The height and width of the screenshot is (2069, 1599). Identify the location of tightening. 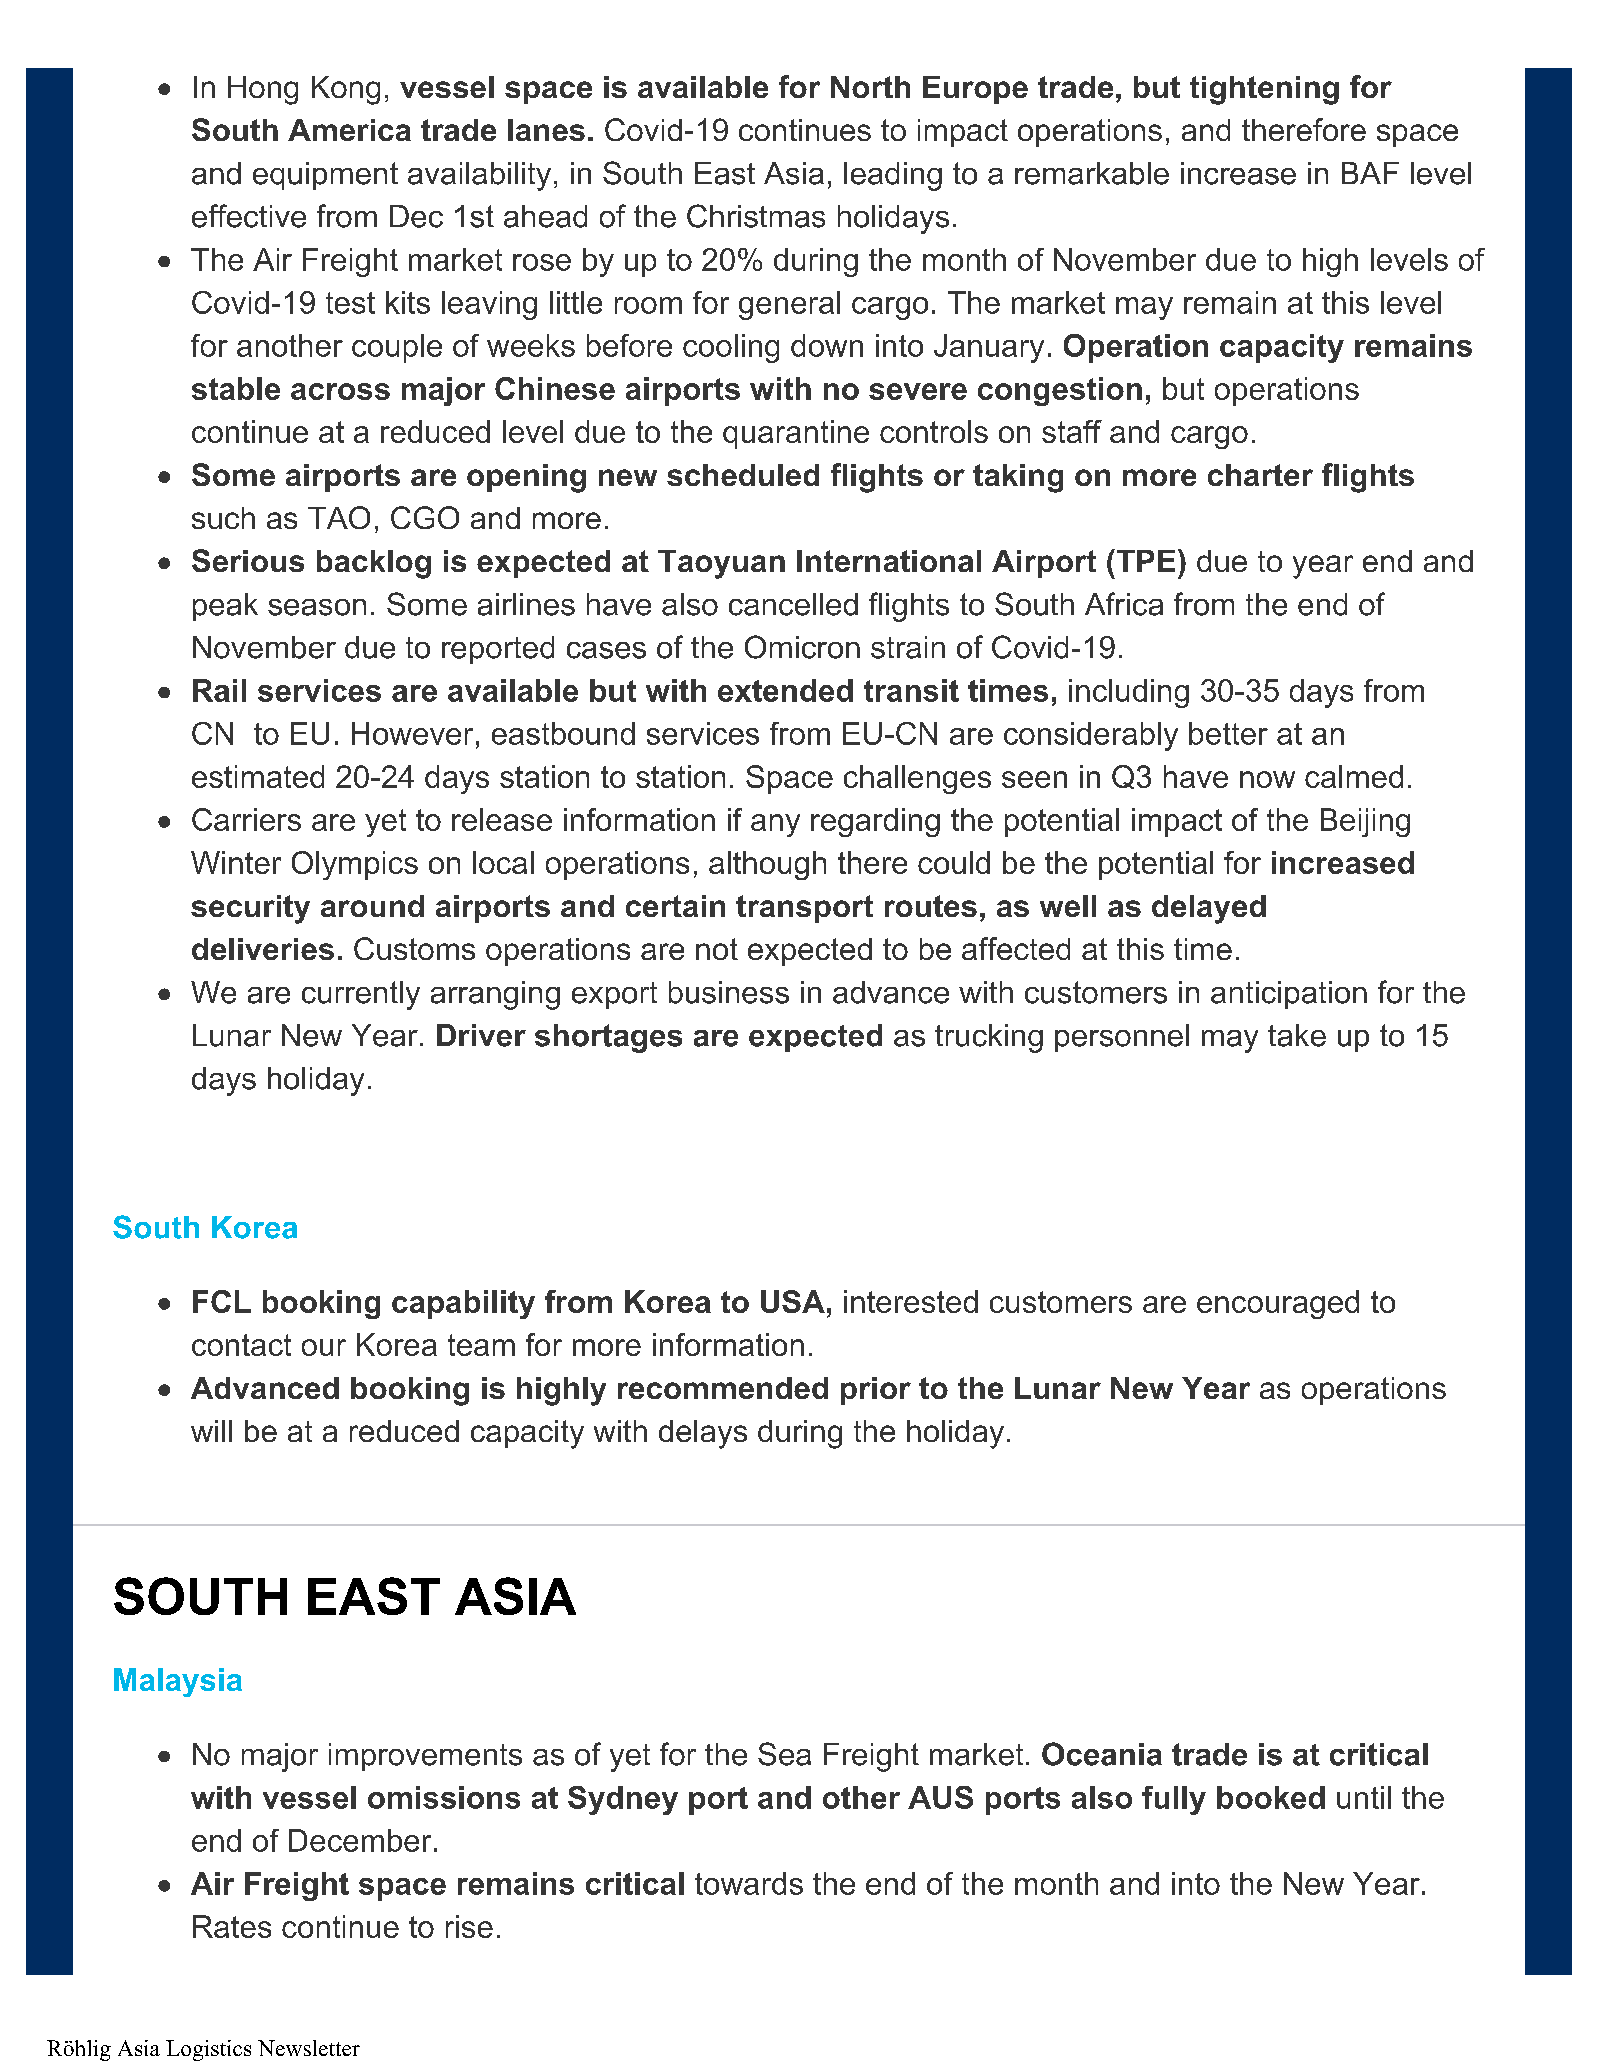
(1264, 90).
